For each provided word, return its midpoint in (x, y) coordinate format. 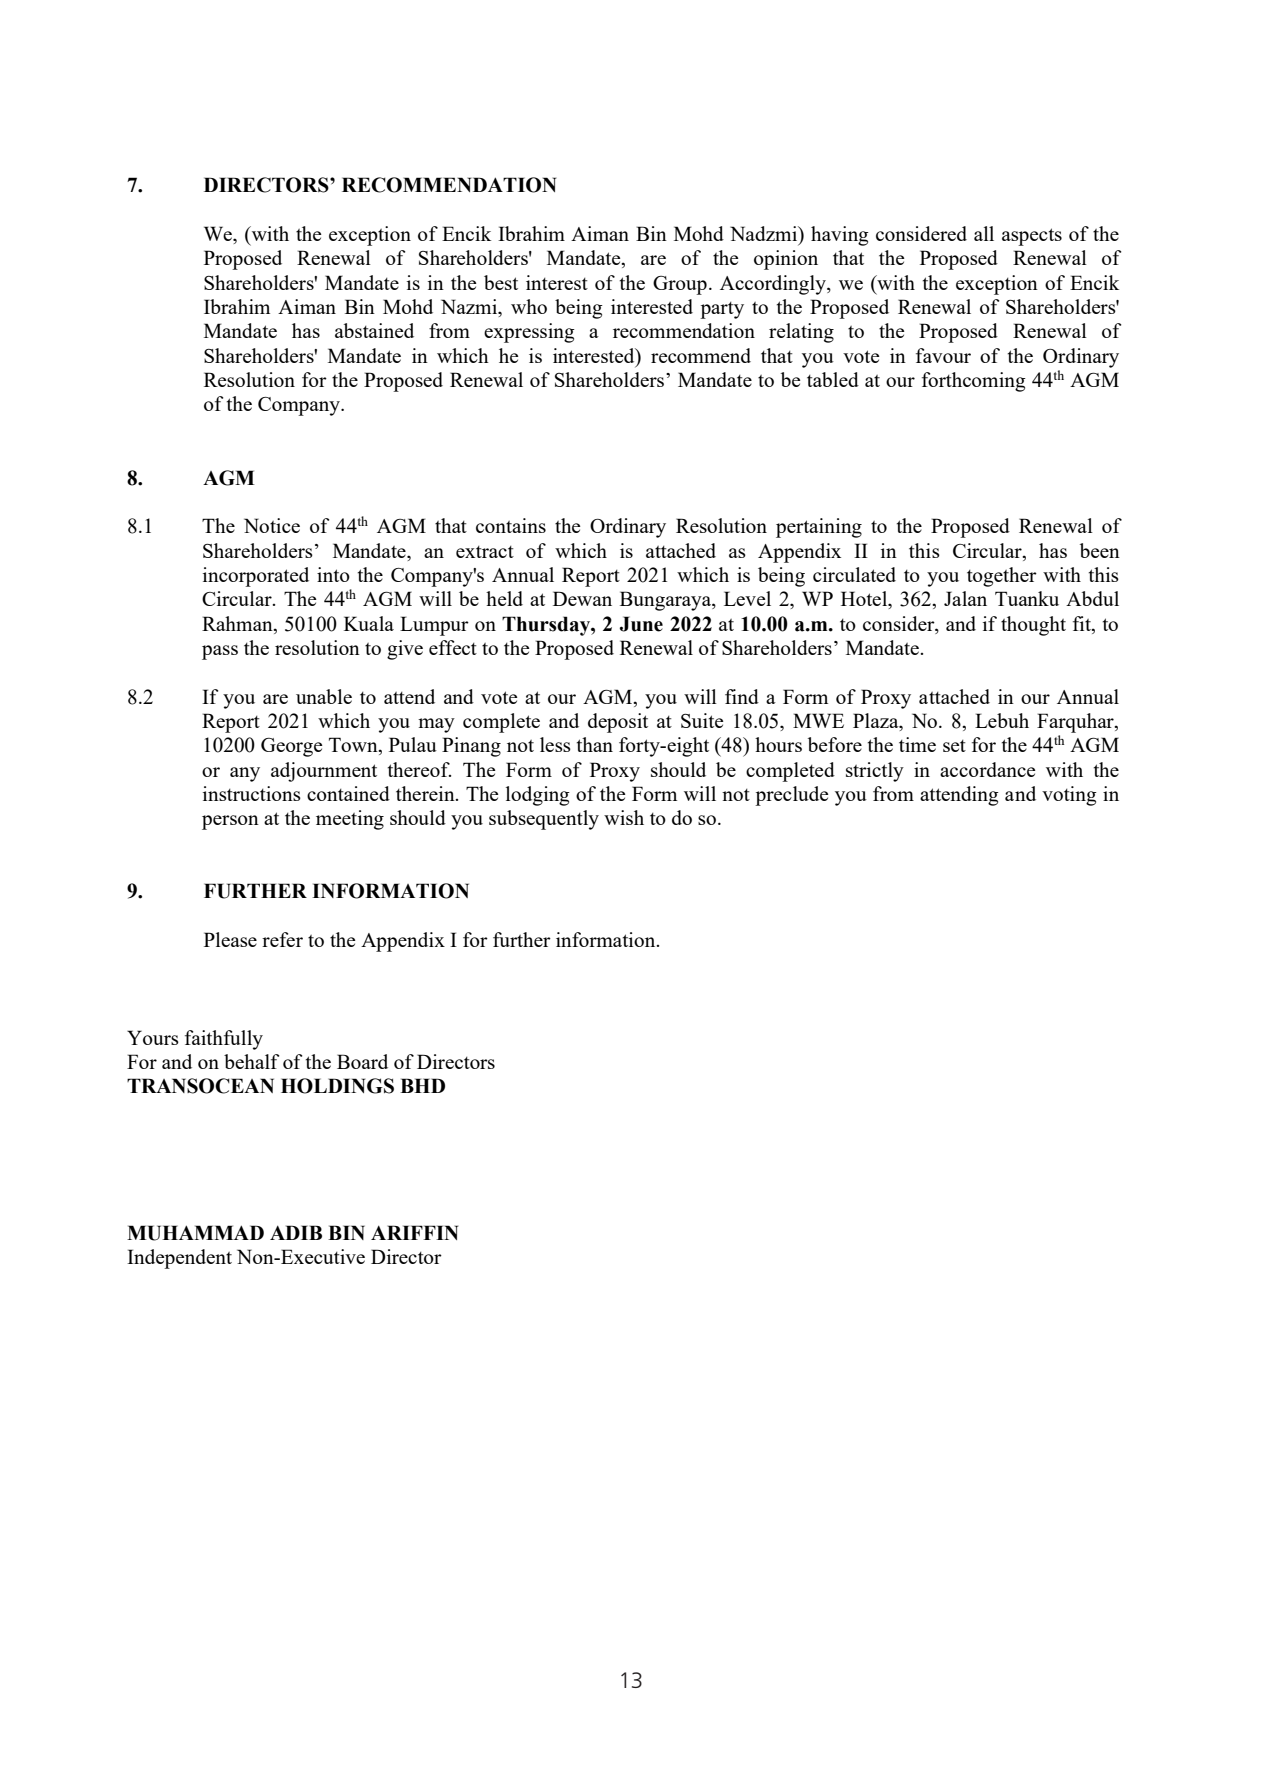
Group (680, 285)
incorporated (256, 577)
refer (282, 939)
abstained (374, 330)
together (1002, 577)
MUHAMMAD (195, 1233)
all (984, 233)
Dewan (582, 598)
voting (1069, 796)
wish (624, 817)
